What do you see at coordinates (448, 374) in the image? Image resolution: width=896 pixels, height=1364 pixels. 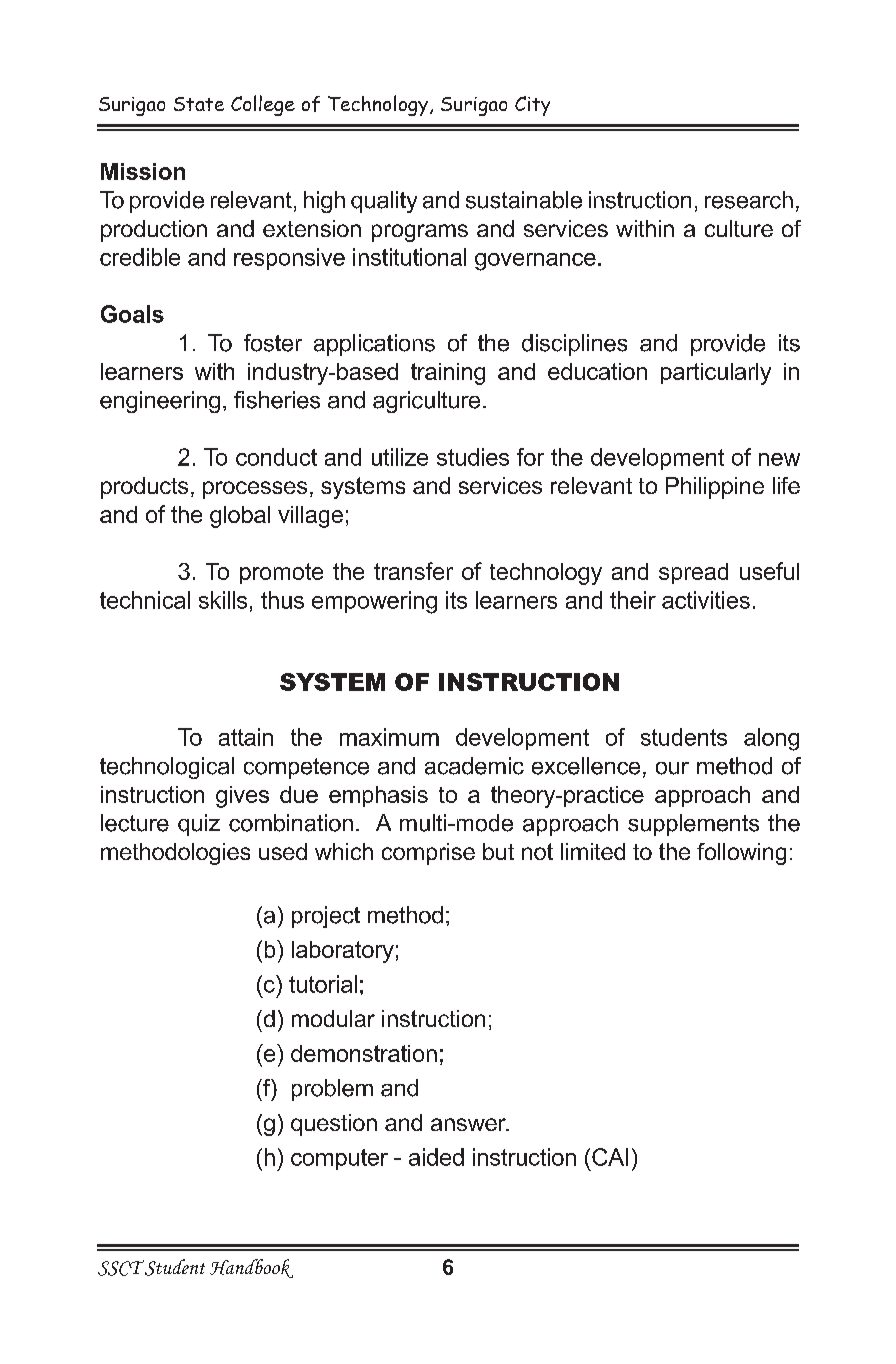 I see `training` at bounding box center [448, 374].
